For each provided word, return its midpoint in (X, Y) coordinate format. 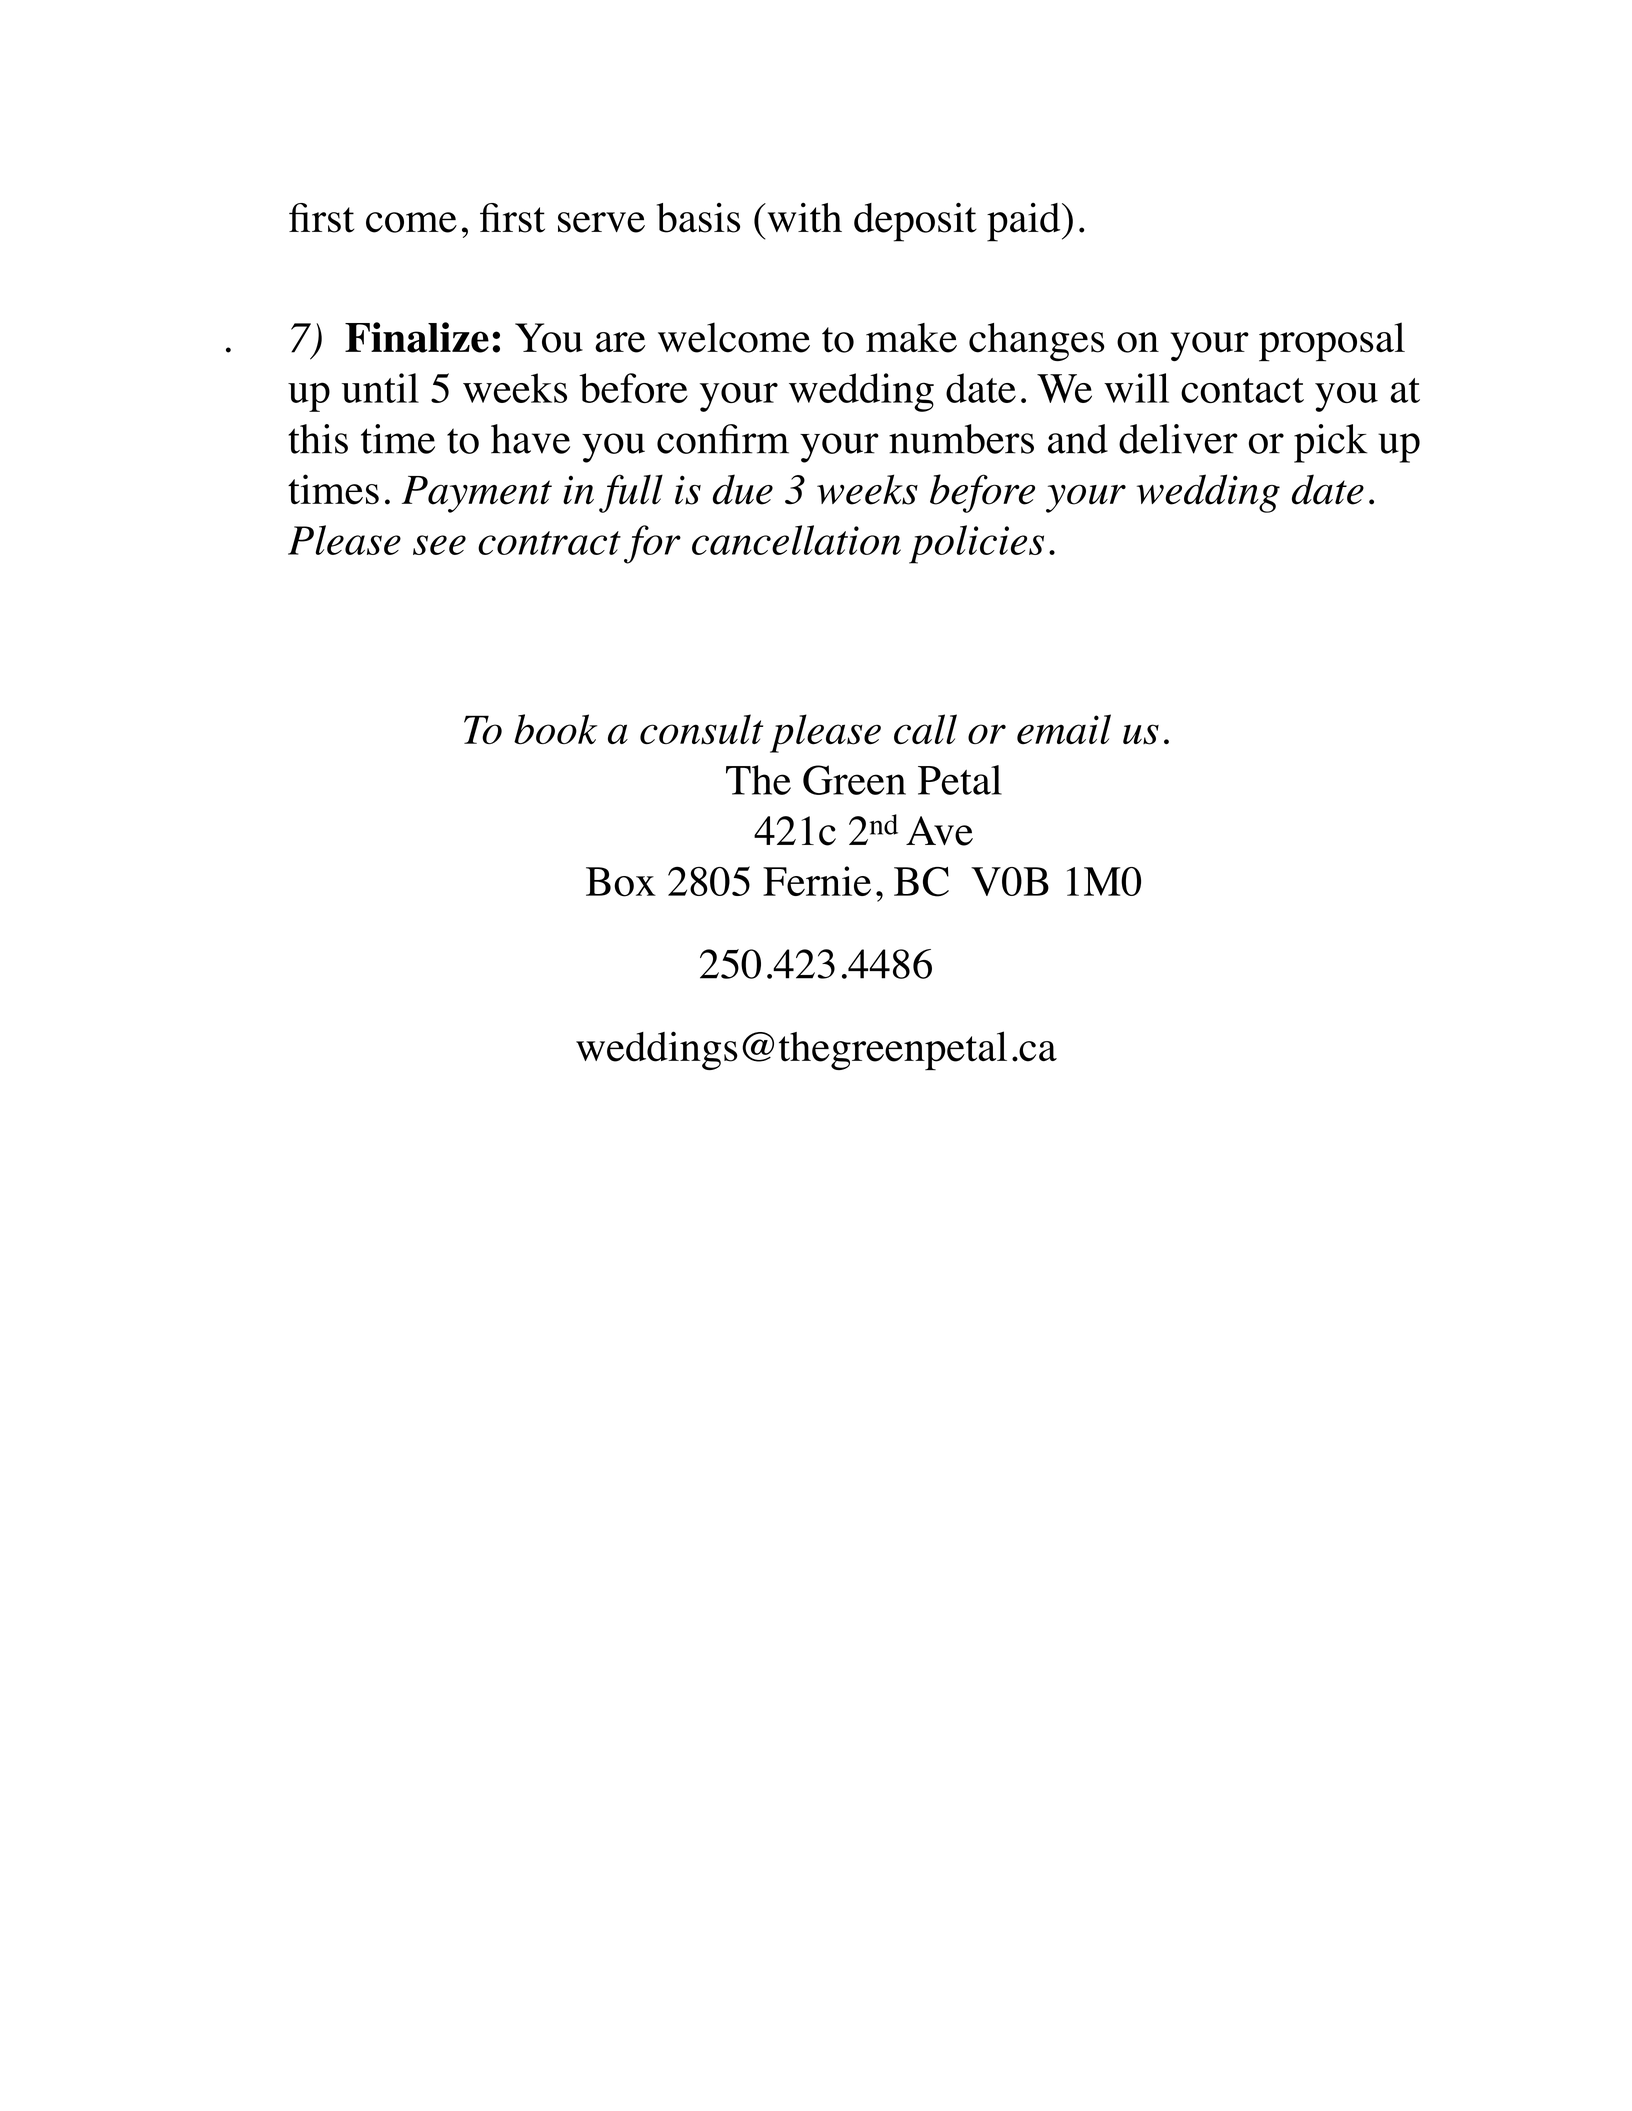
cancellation (796, 540)
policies (976, 544)
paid (1025, 222)
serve (601, 222)
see (439, 545)
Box (621, 882)
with (803, 218)
